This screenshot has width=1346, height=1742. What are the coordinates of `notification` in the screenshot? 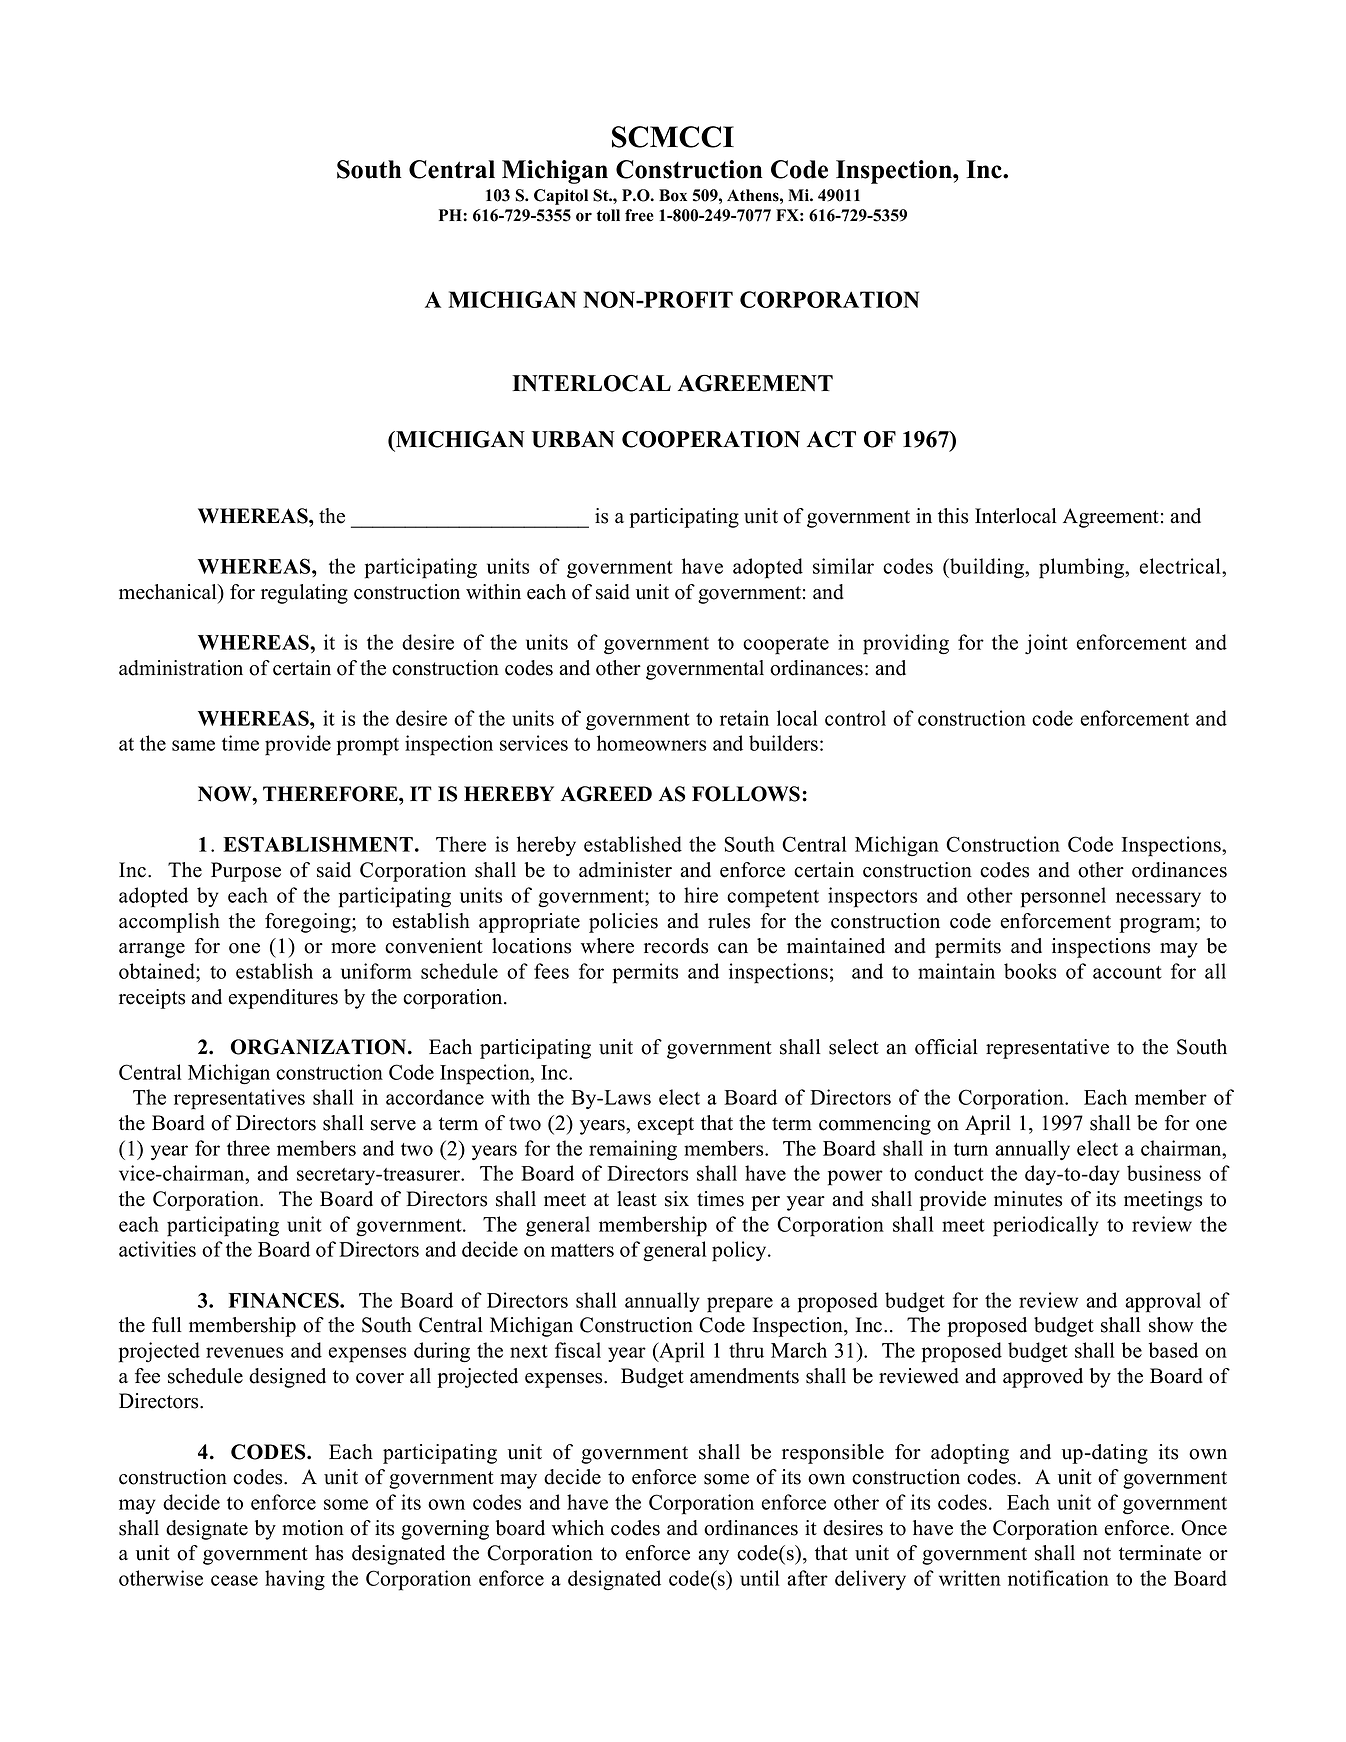 It's located at (1058, 1578).
